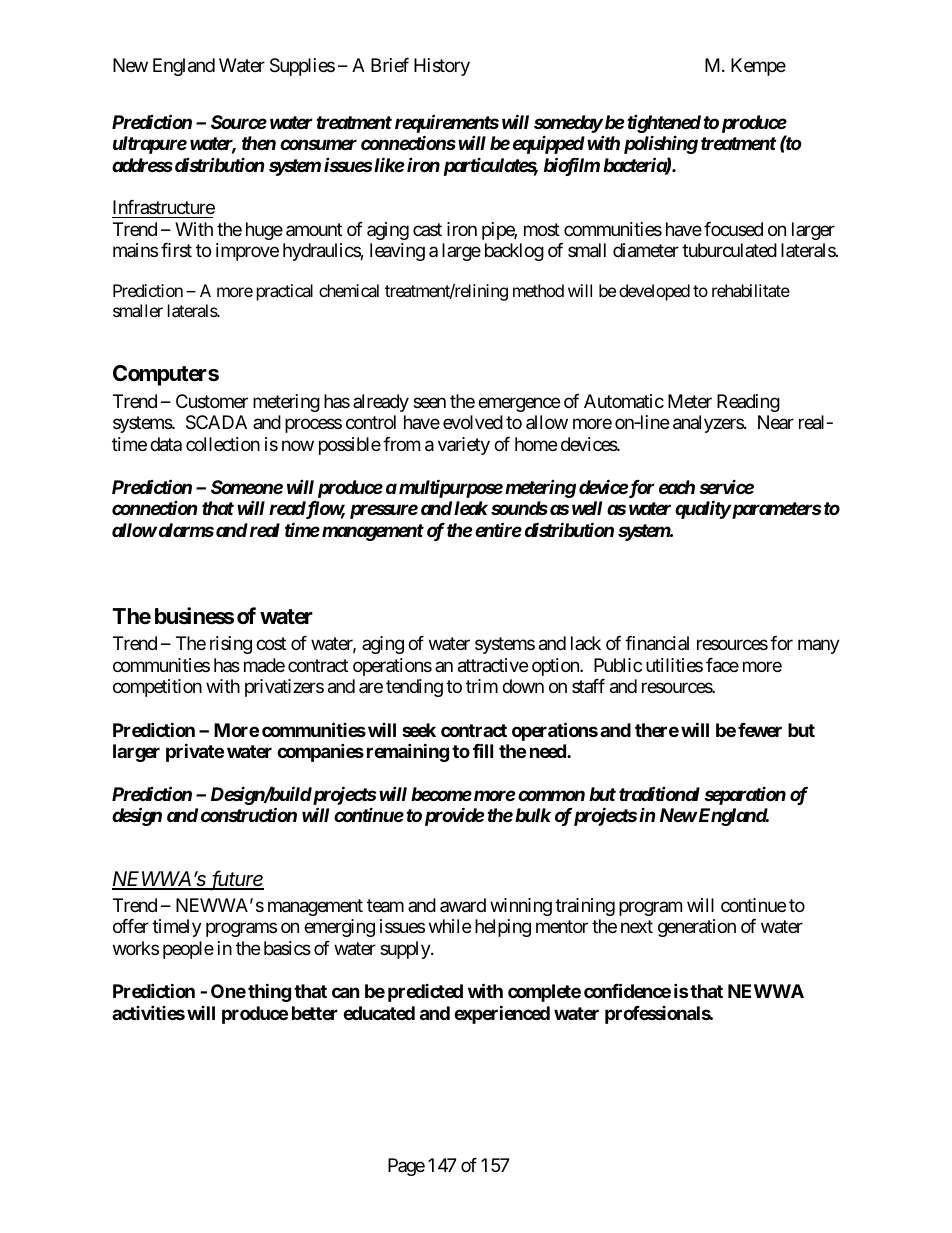  I want to click on focused, so click(733, 229).
